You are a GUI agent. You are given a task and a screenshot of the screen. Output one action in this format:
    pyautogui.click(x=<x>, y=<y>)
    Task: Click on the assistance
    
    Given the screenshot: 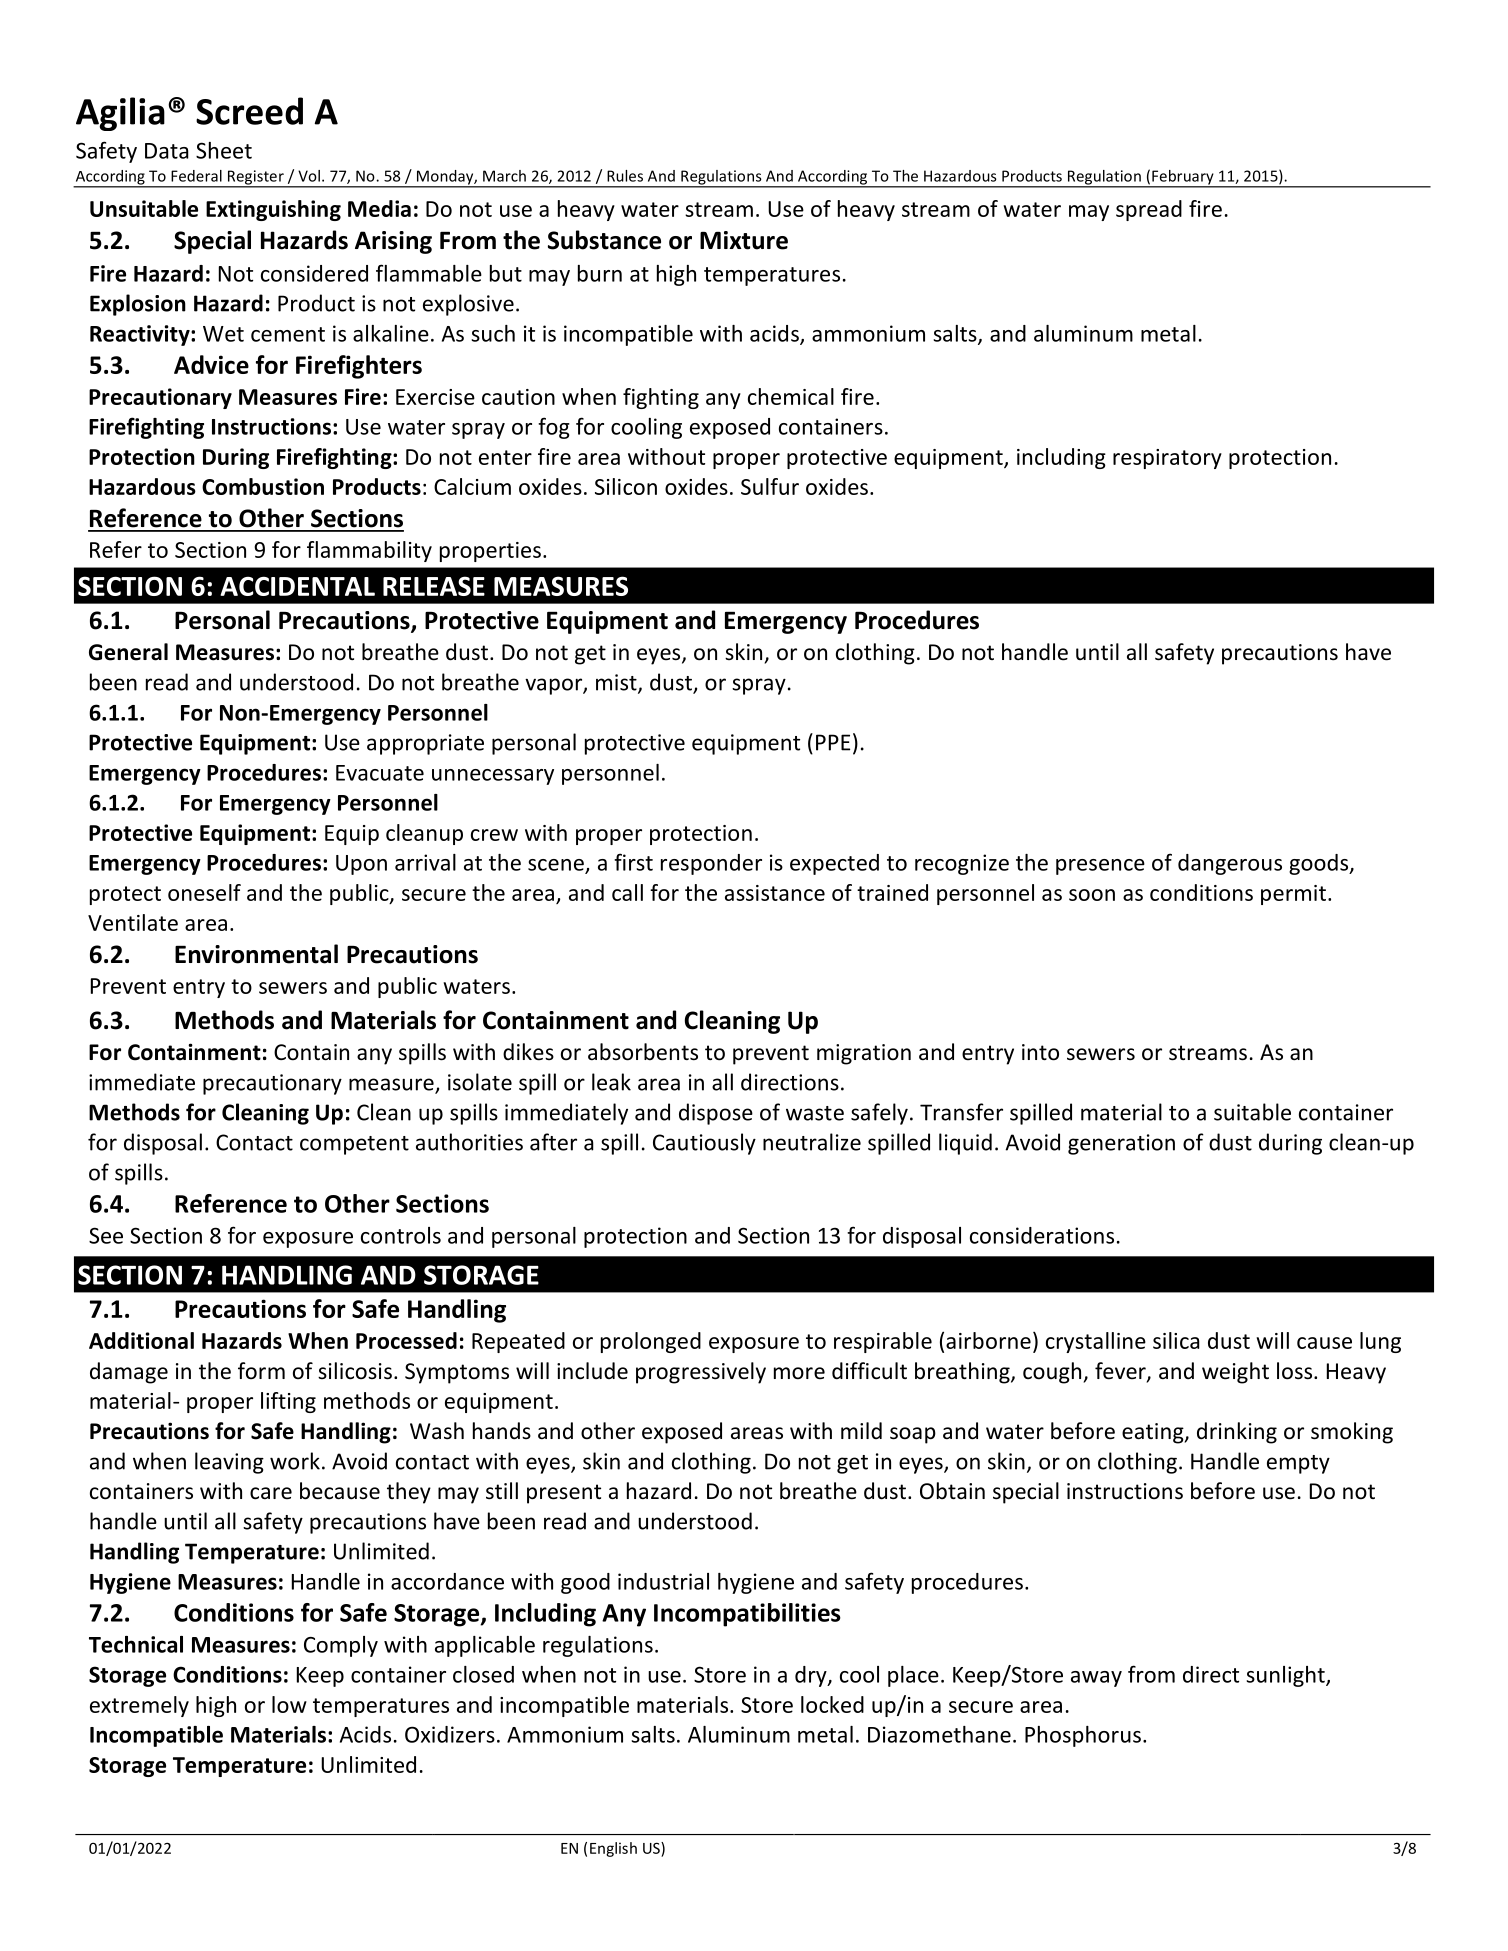 What is the action you would take?
    pyautogui.click(x=775, y=893)
